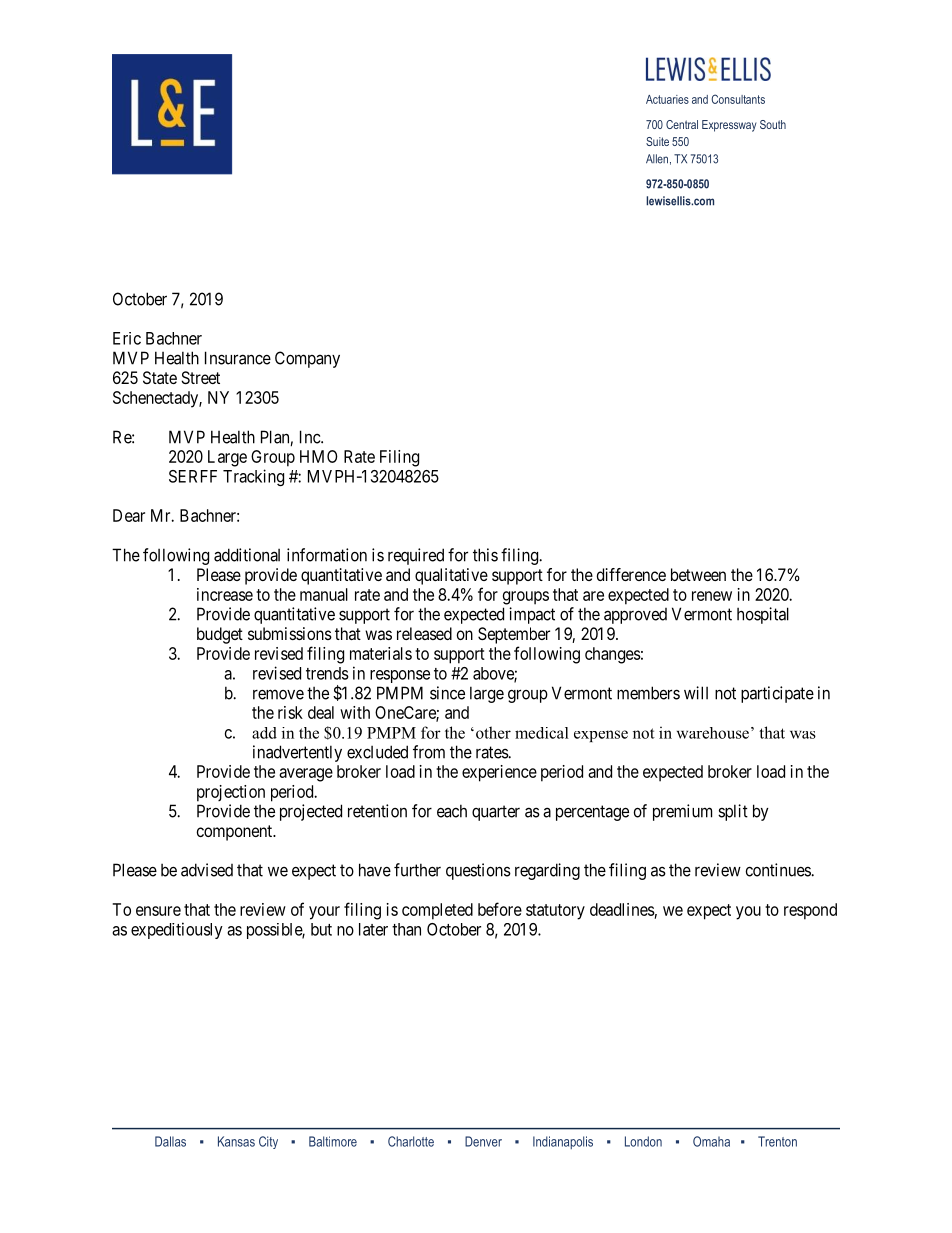 The image size is (952, 1233). What do you see at coordinates (236, 1141) in the screenshot?
I see `Kansas` at bounding box center [236, 1141].
